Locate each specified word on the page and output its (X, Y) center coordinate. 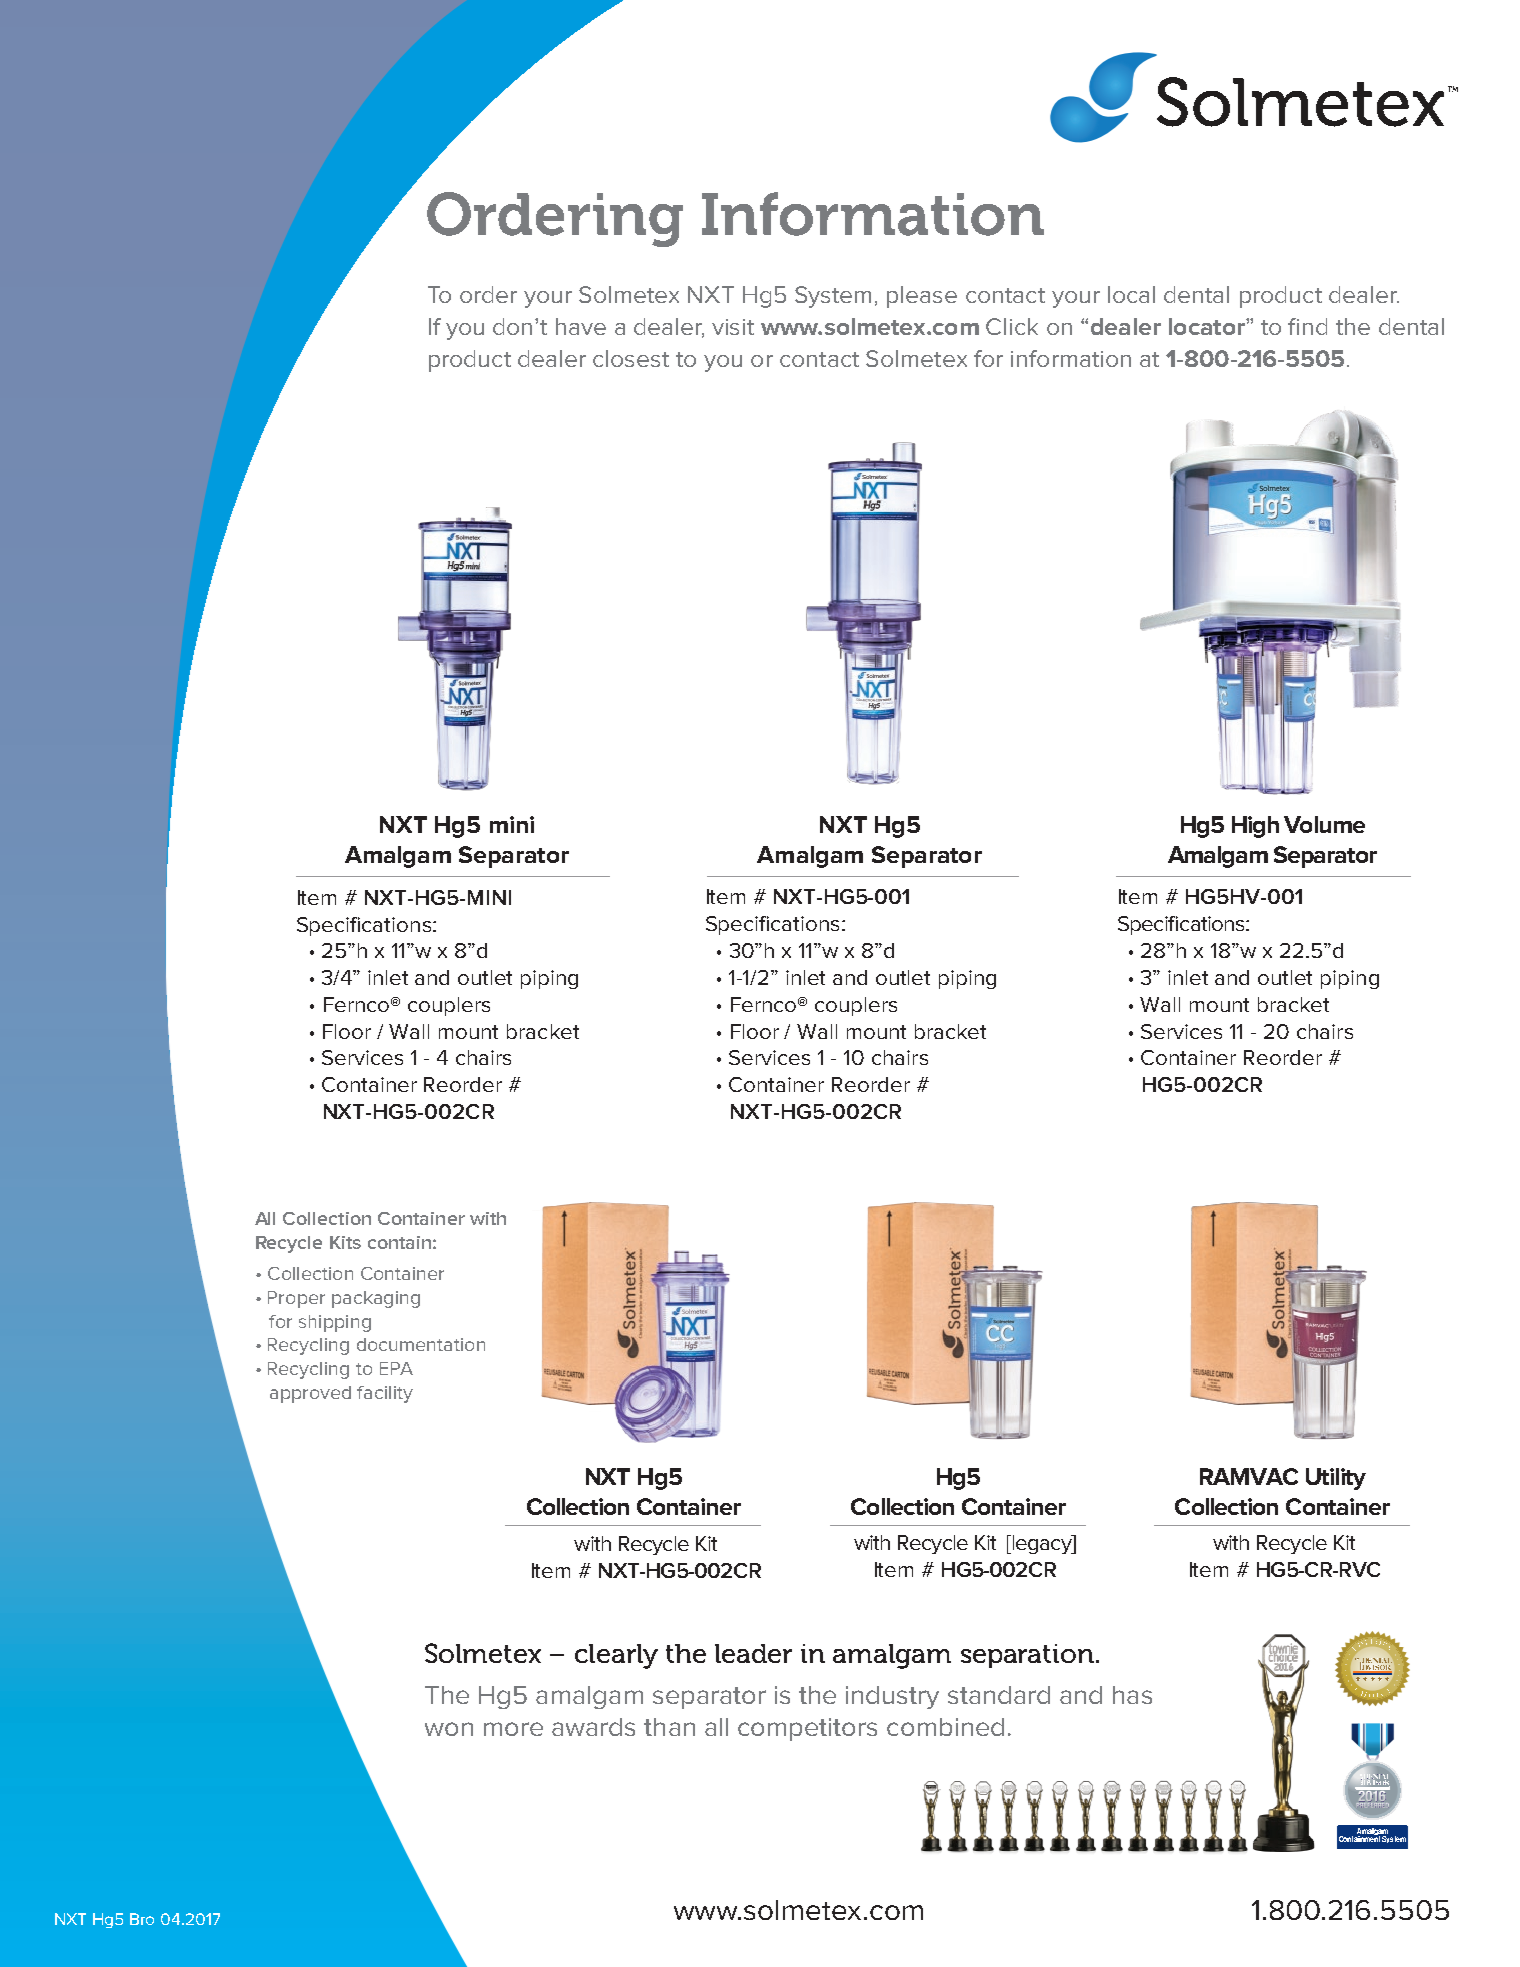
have (581, 326)
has (1132, 1695)
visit (733, 327)
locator (1208, 326)
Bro (142, 1919)
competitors (807, 1729)
